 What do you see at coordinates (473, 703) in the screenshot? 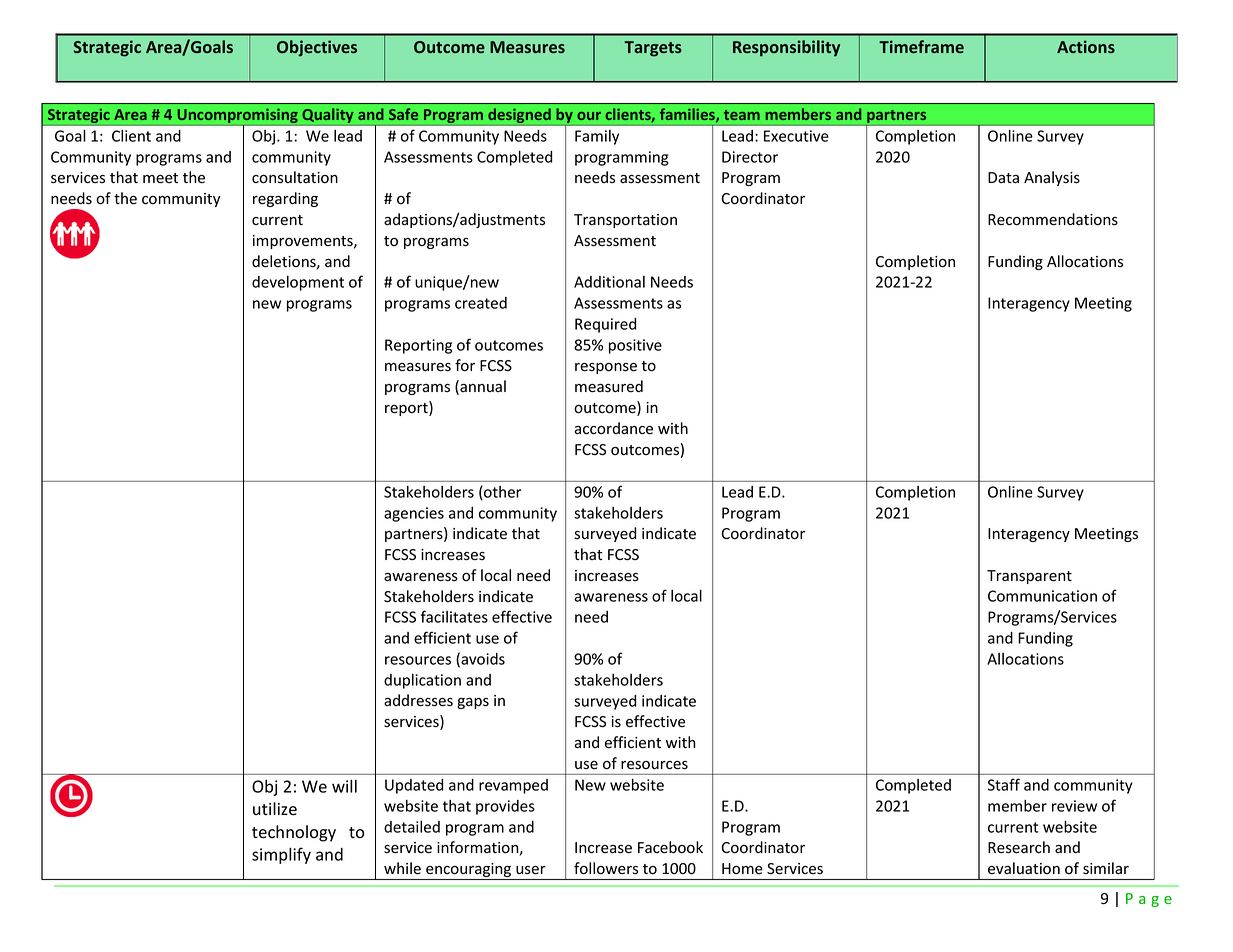
I see `gaps` at bounding box center [473, 703].
